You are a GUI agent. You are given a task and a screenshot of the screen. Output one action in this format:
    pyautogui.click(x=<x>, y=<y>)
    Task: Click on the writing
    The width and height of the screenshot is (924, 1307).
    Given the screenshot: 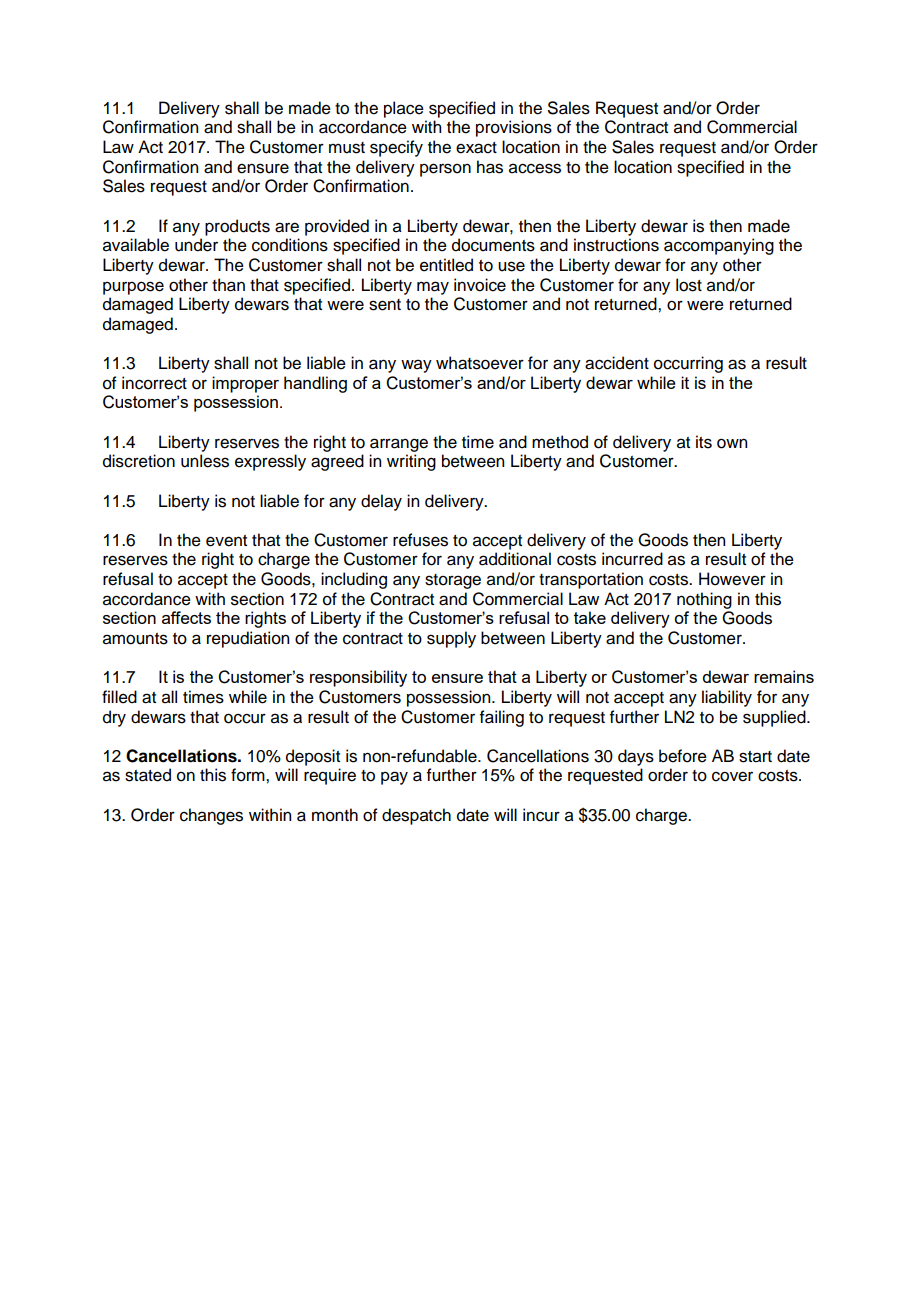 What is the action you would take?
    pyautogui.click(x=411, y=462)
